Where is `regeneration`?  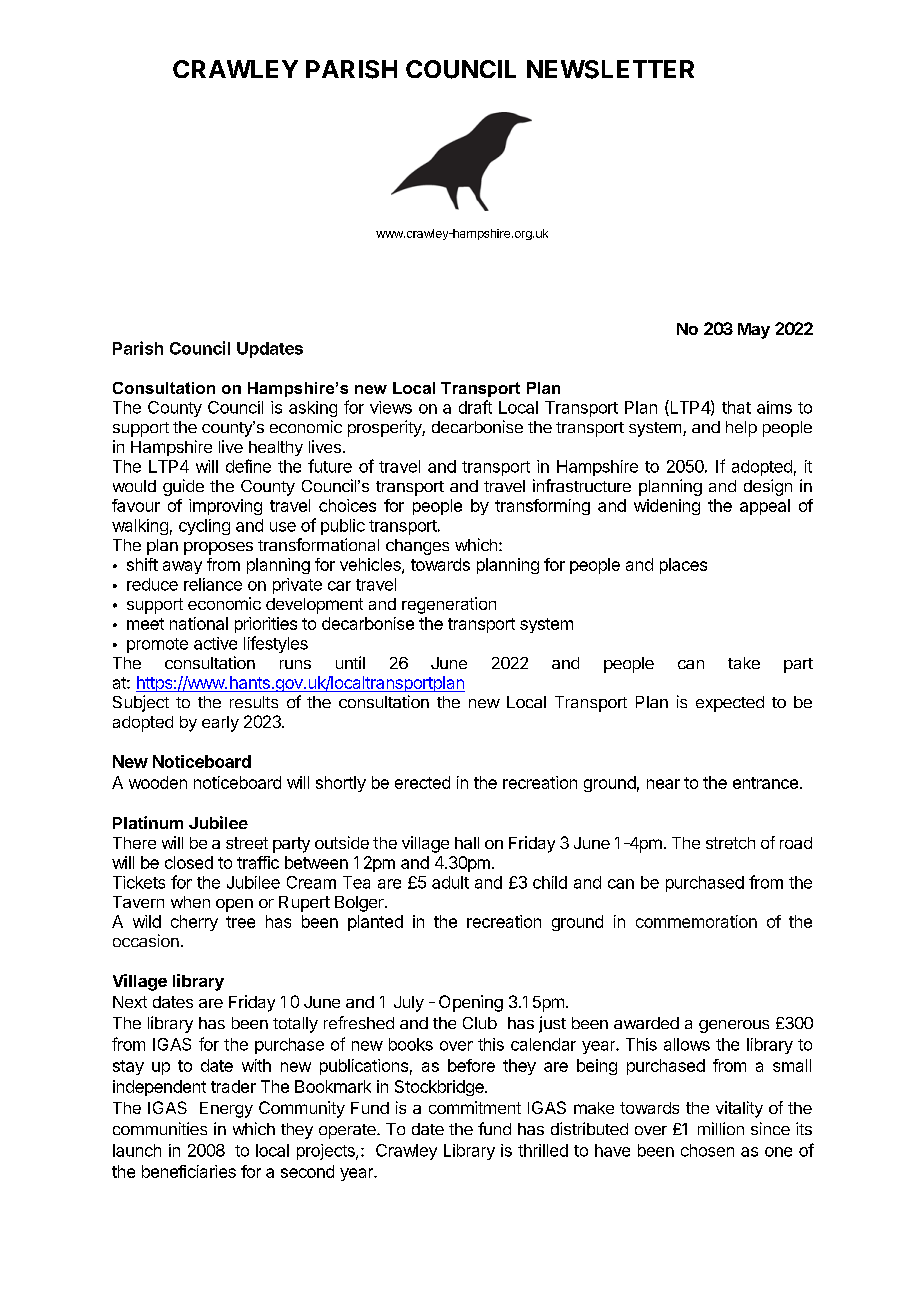
regeneration is located at coordinates (449, 605).
